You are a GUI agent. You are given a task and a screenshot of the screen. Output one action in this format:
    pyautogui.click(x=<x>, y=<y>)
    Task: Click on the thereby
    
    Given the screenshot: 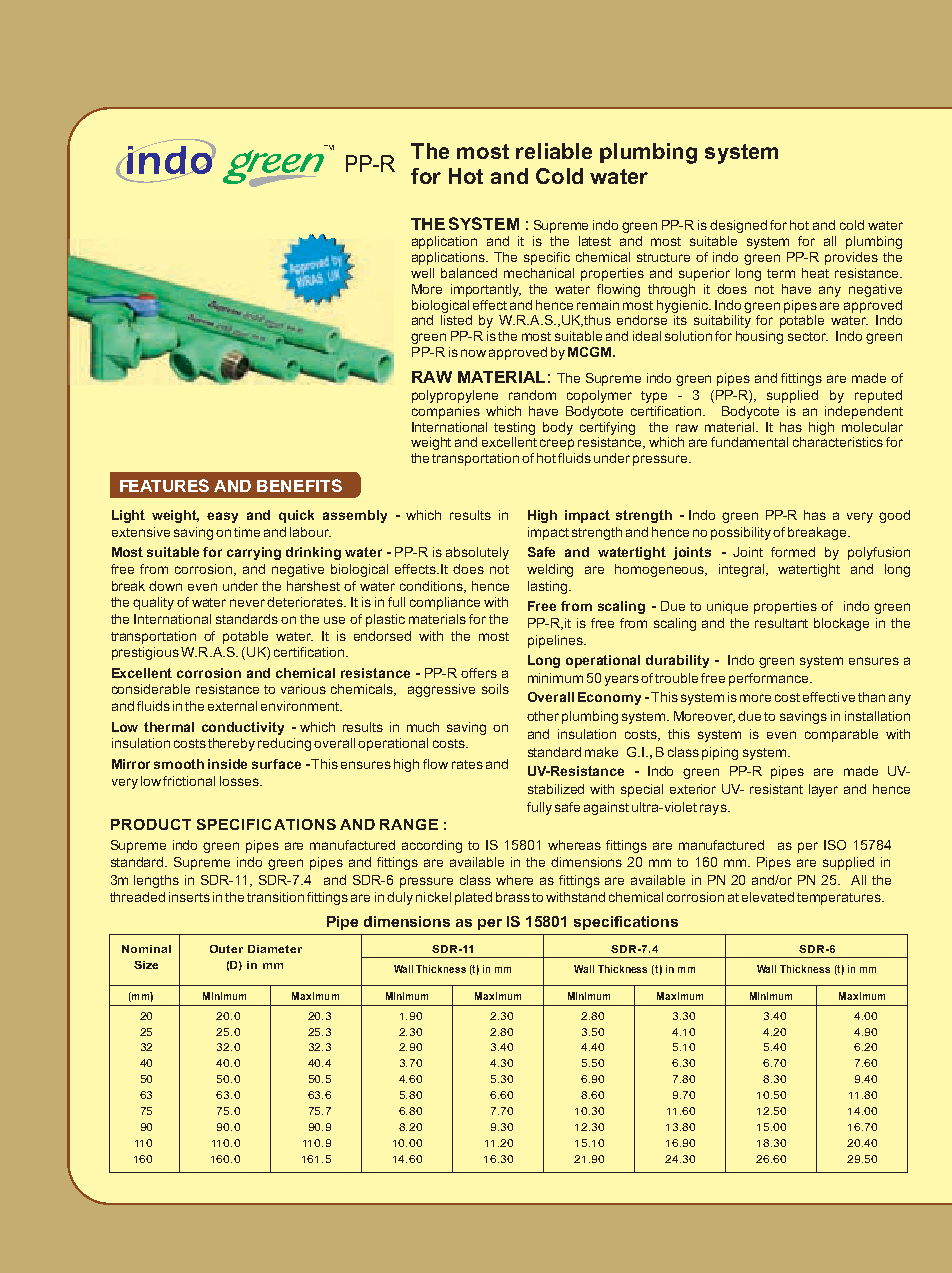 What is the action you would take?
    pyautogui.click(x=231, y=744)
